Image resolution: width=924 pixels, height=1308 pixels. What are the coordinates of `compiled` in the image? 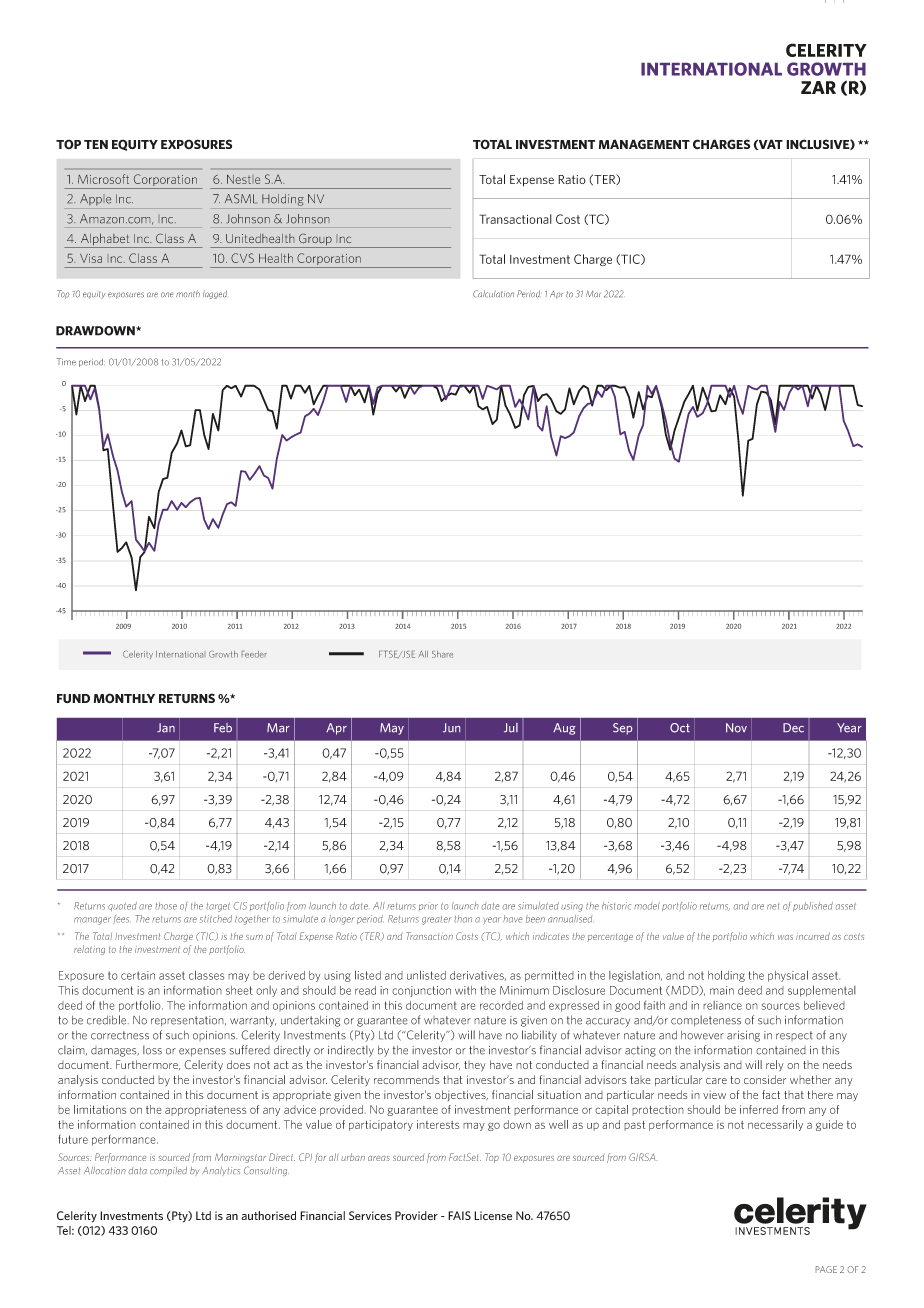 It's located at (168, 1171).
